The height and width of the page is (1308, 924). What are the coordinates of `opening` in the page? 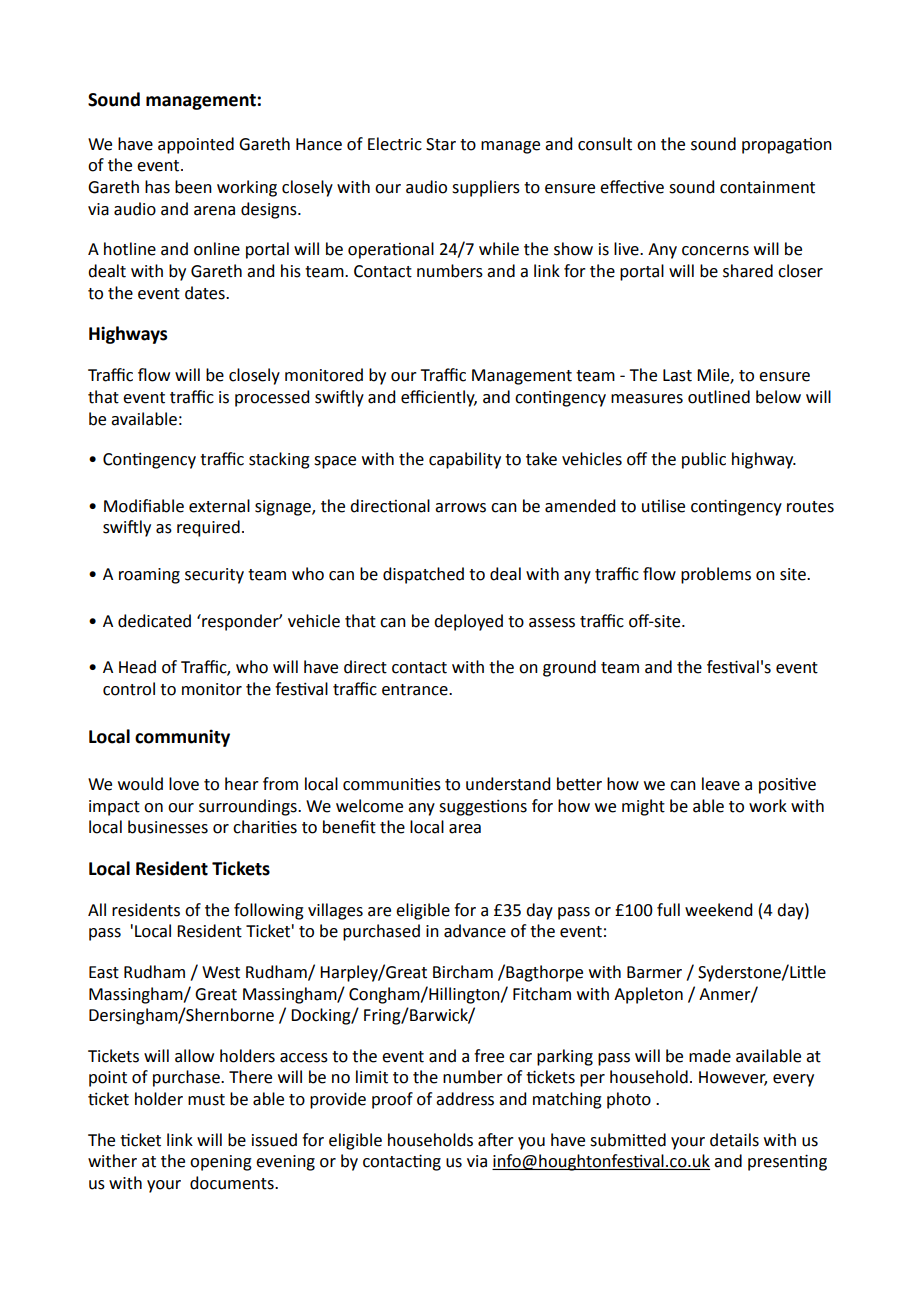 It's located at (221, 1163).
